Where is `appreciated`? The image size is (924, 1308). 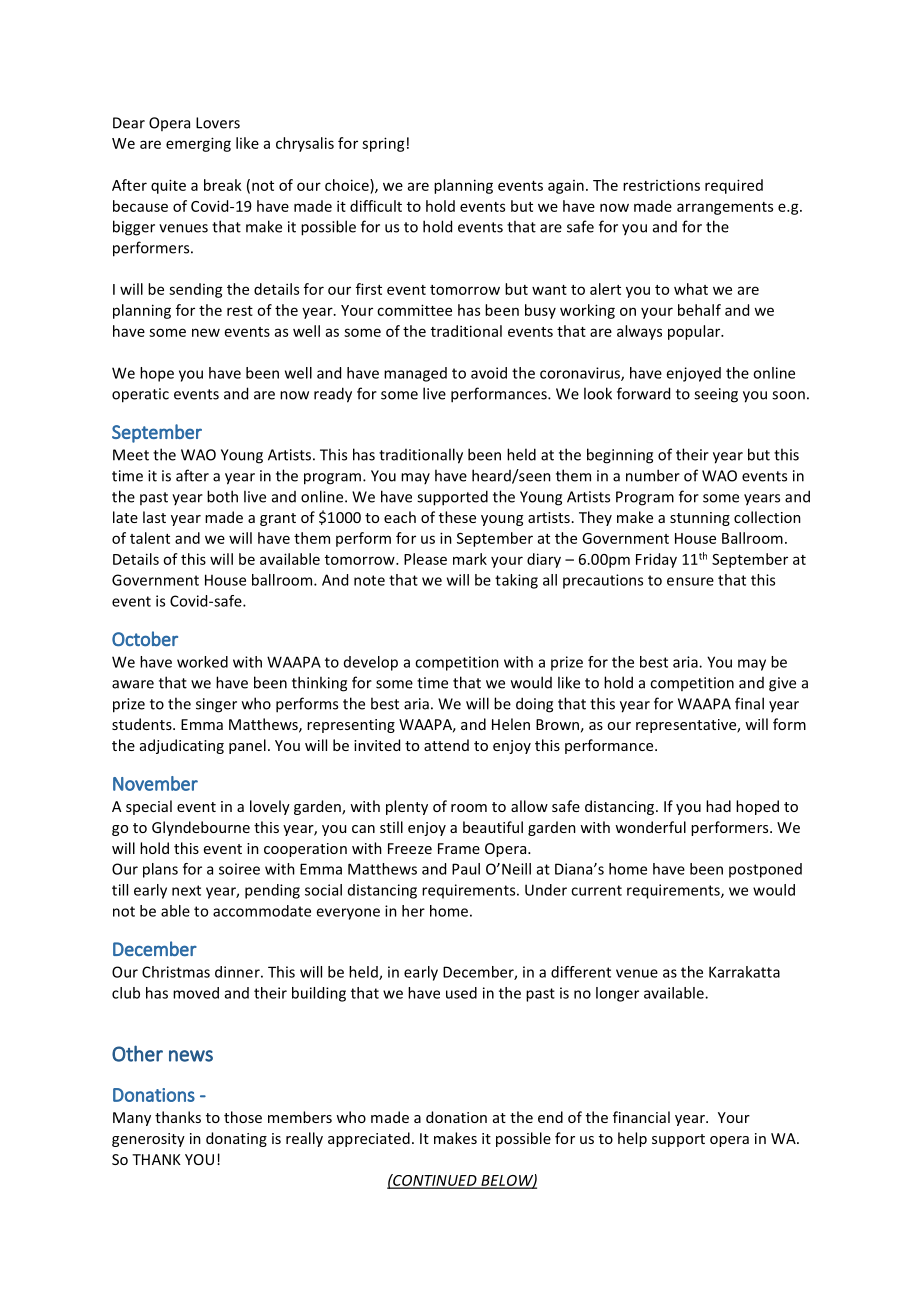
appreciated is located at coordinates (369, 1139).
